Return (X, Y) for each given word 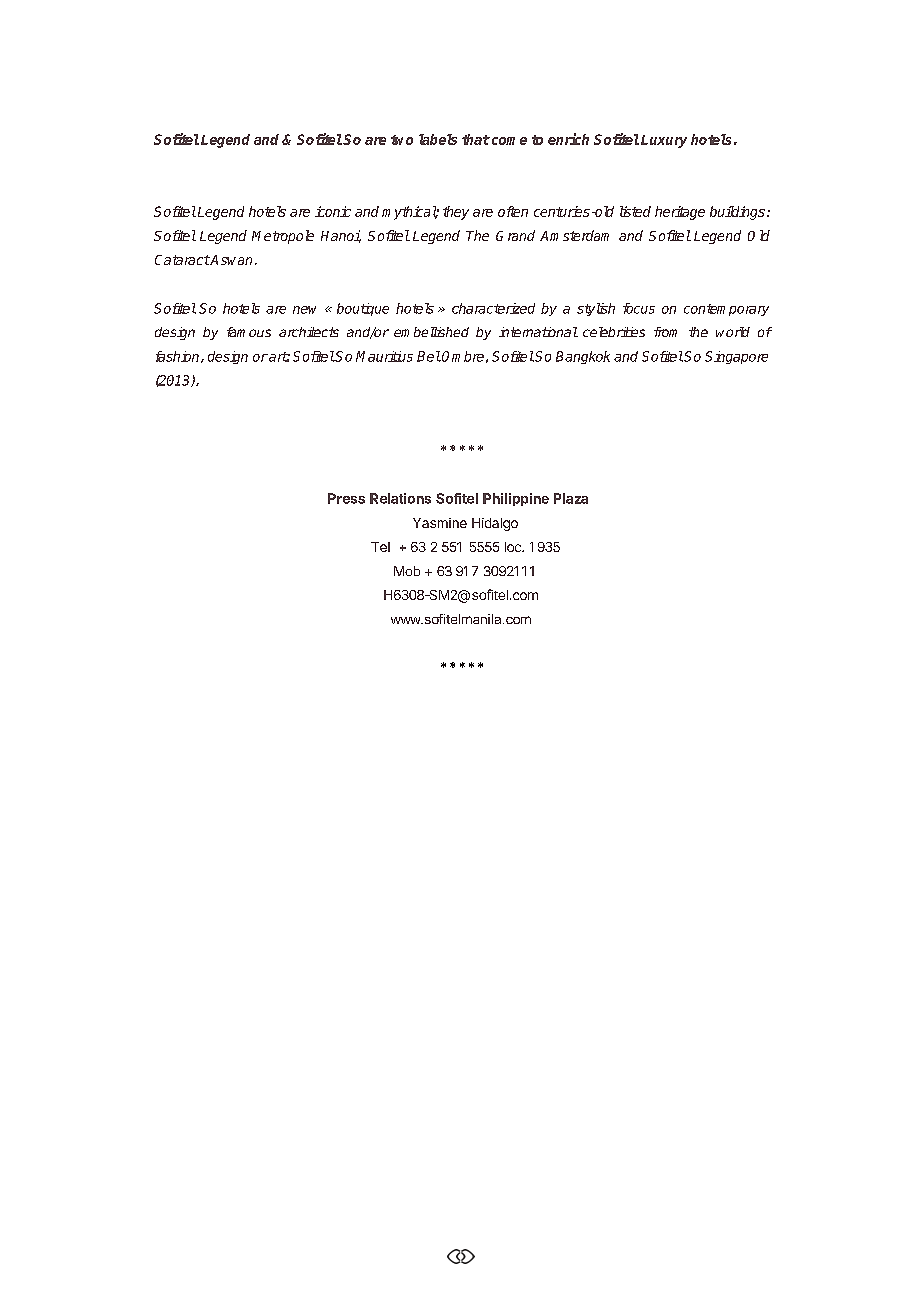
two (402, 140)
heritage (680, 213)
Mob (407, 571)
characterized (493, 308)
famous (249, 332)
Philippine (516, 499)
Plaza (571, 498)
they (456, 213)
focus (639, 308)
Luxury (664, 141)
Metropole (283, 237)
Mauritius (384, 356)
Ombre (463, 356)
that (476, 139)
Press (346, 498)
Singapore (736, 357)
